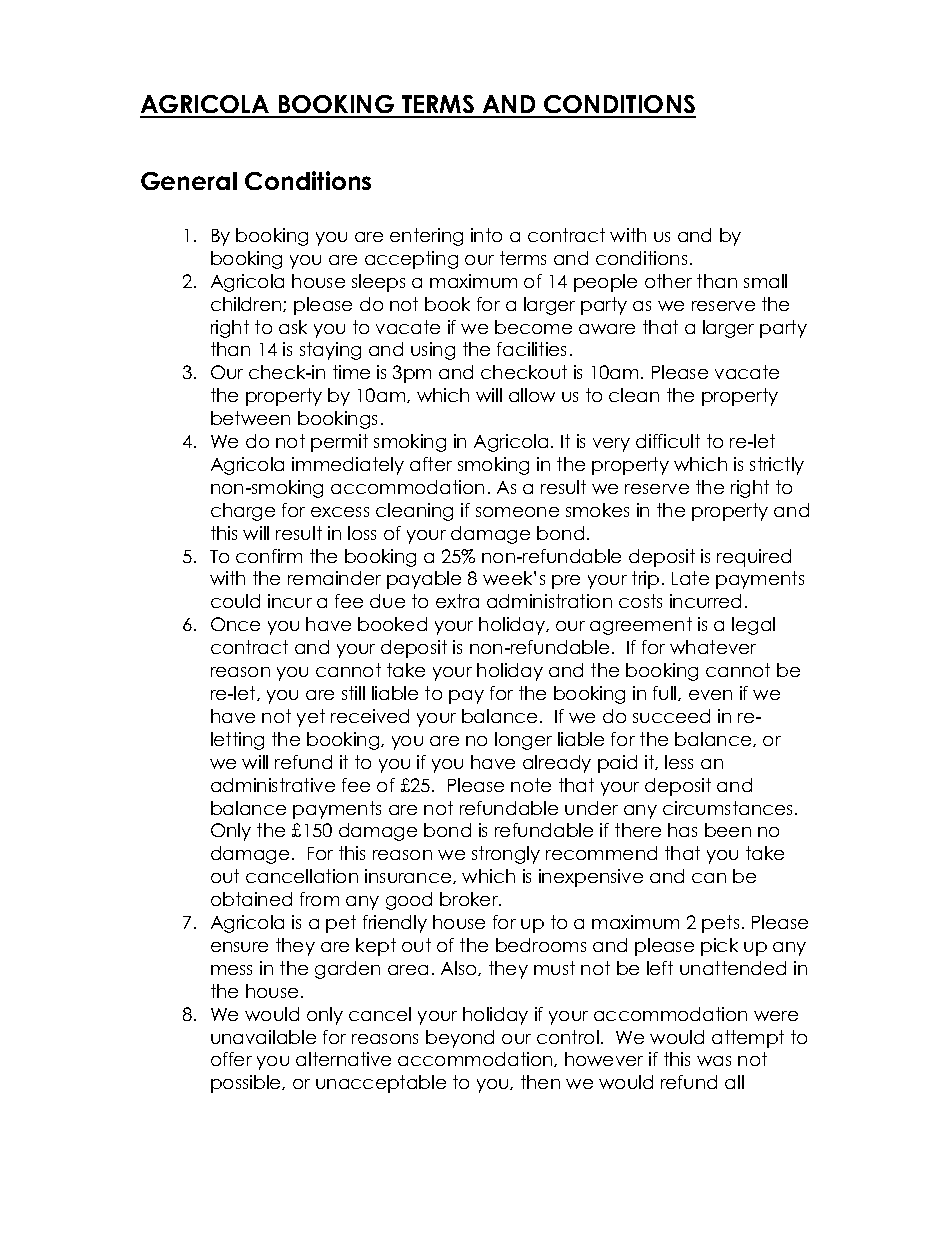 Image resolution: width=952 pixels, height=1233 pixels. I want to click on extra, so click(457, 601).
